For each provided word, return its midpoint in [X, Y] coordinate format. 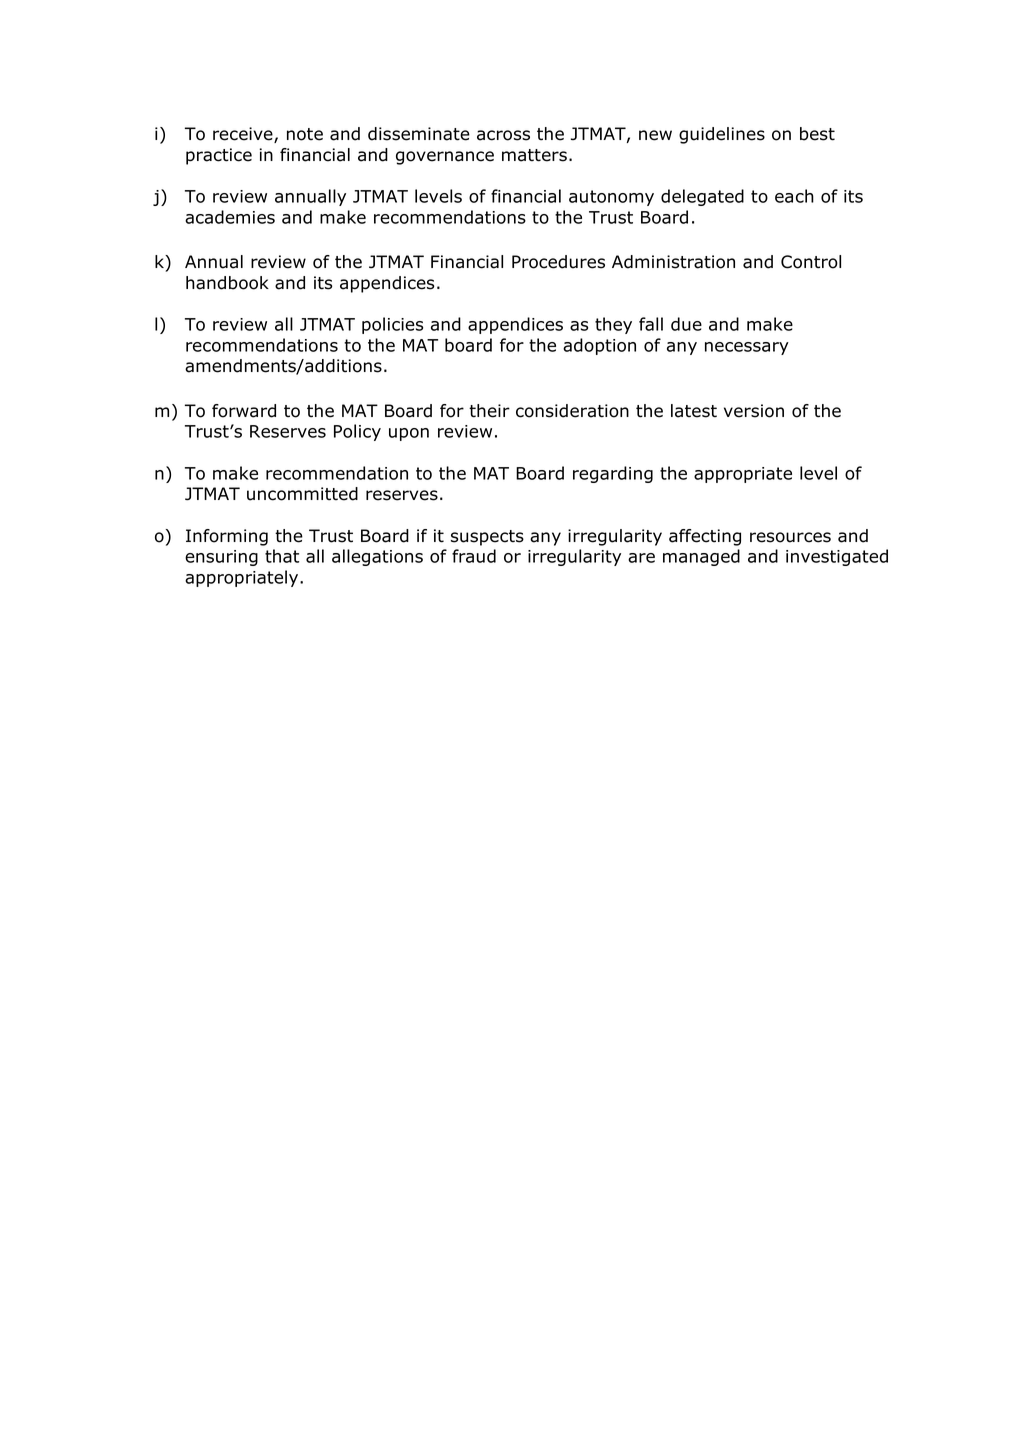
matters [534, 155]
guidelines [722, 135]
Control [811, 262]
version [754, 411]
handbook [227, 283]
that [282, 556]
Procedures [558, 262]
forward [244, 411]
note [305, 134]
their [489, 411]
